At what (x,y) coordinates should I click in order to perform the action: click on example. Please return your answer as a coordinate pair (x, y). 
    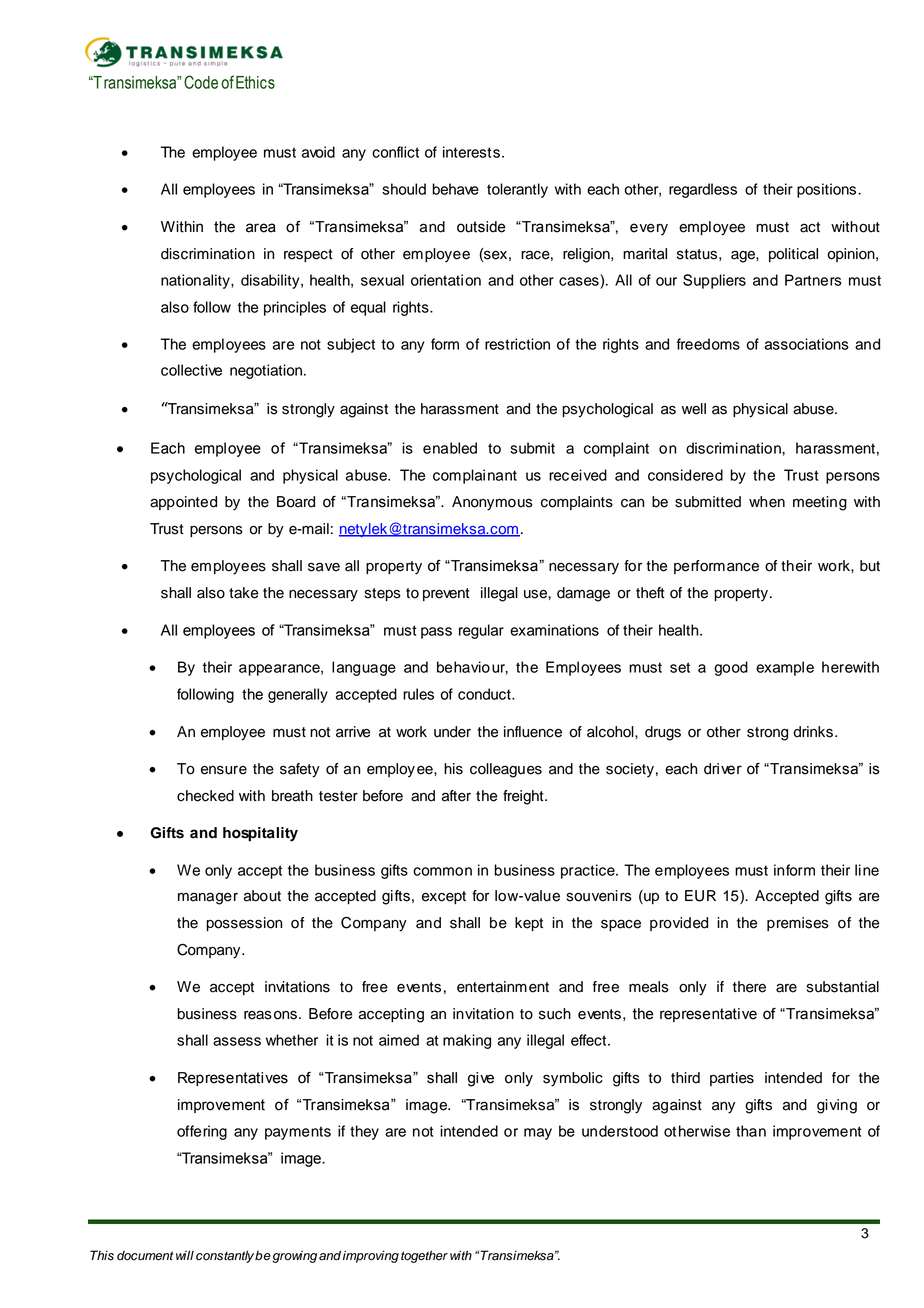
    Looking at the image, I should click on (785, 668).
